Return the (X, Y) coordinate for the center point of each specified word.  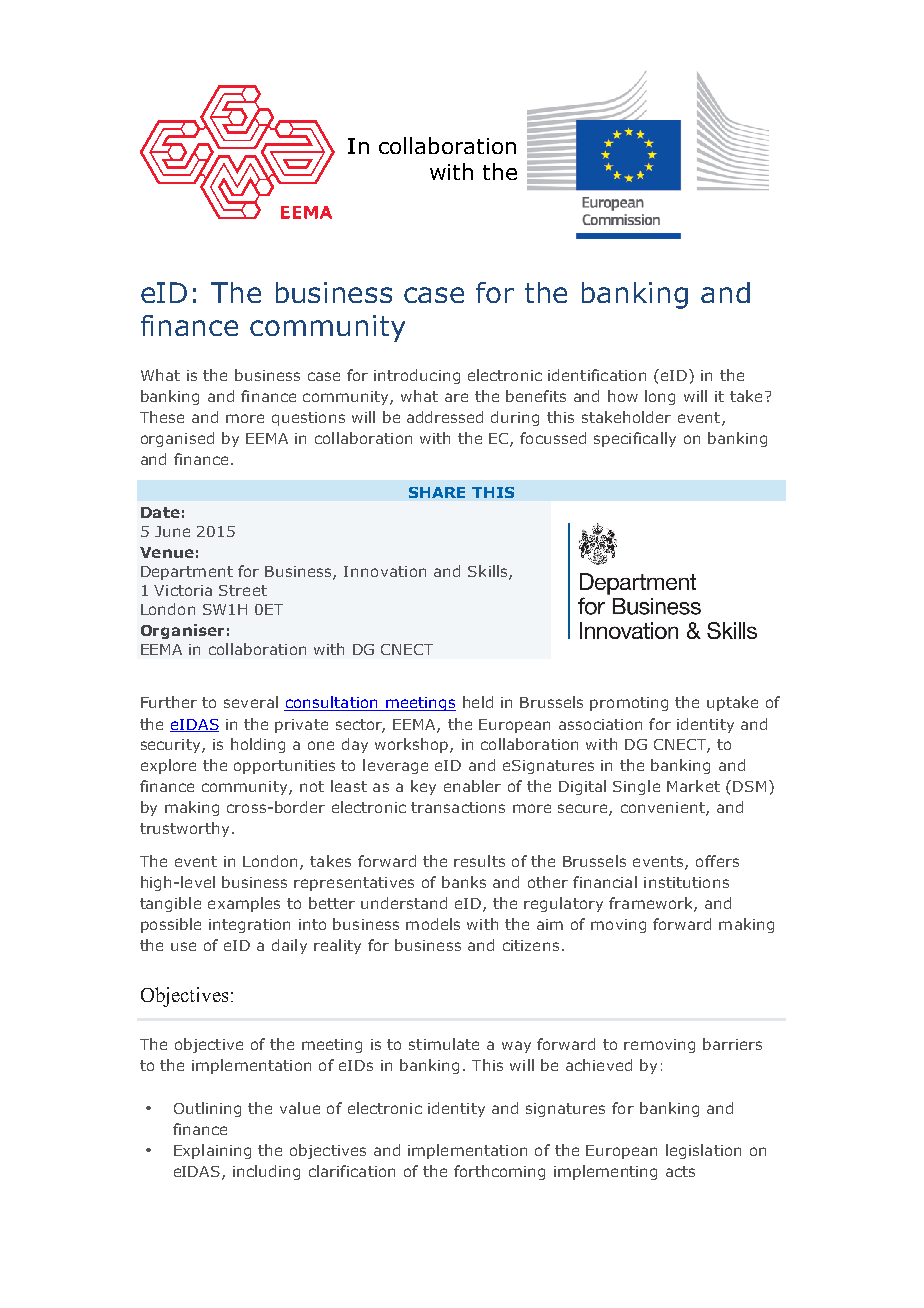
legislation (703, 1151)
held (478, 702)
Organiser (182, 631)
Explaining (212, 1151)
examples (244, 904)
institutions (686, 882)
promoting (629, 704)
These (162, 417)
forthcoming (499, 1172)
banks (464, 882)
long (660, 397)
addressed (445, 417)
